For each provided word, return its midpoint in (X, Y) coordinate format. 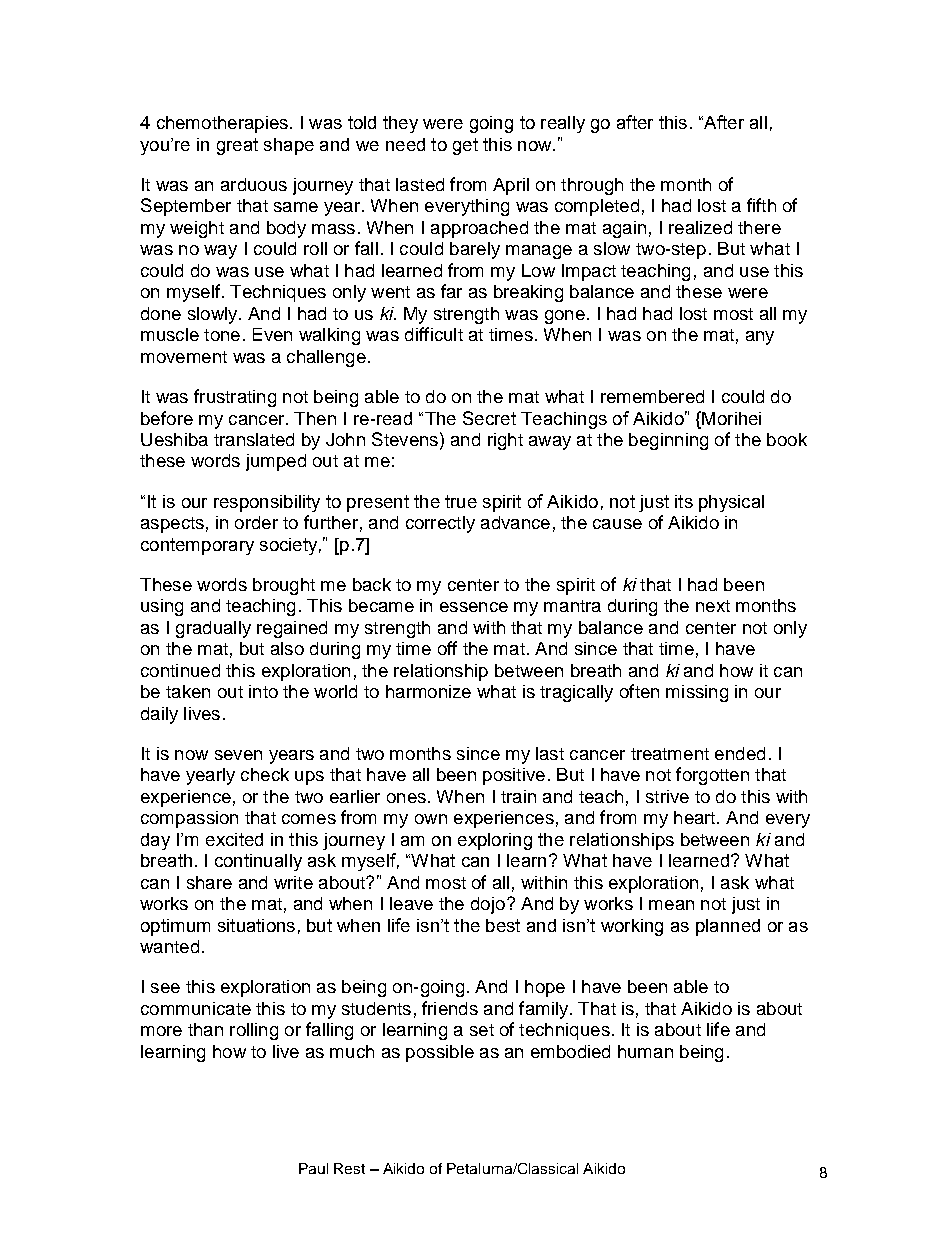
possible (440, 1053)
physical (731, 503)
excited (234, 839)
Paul (313, 1168)
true (461, 501)
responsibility (267, 503)
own (431, 819)
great (237, 146)
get (465, 146)
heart (696, 817)
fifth (761, 205)
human (645, 1051)
